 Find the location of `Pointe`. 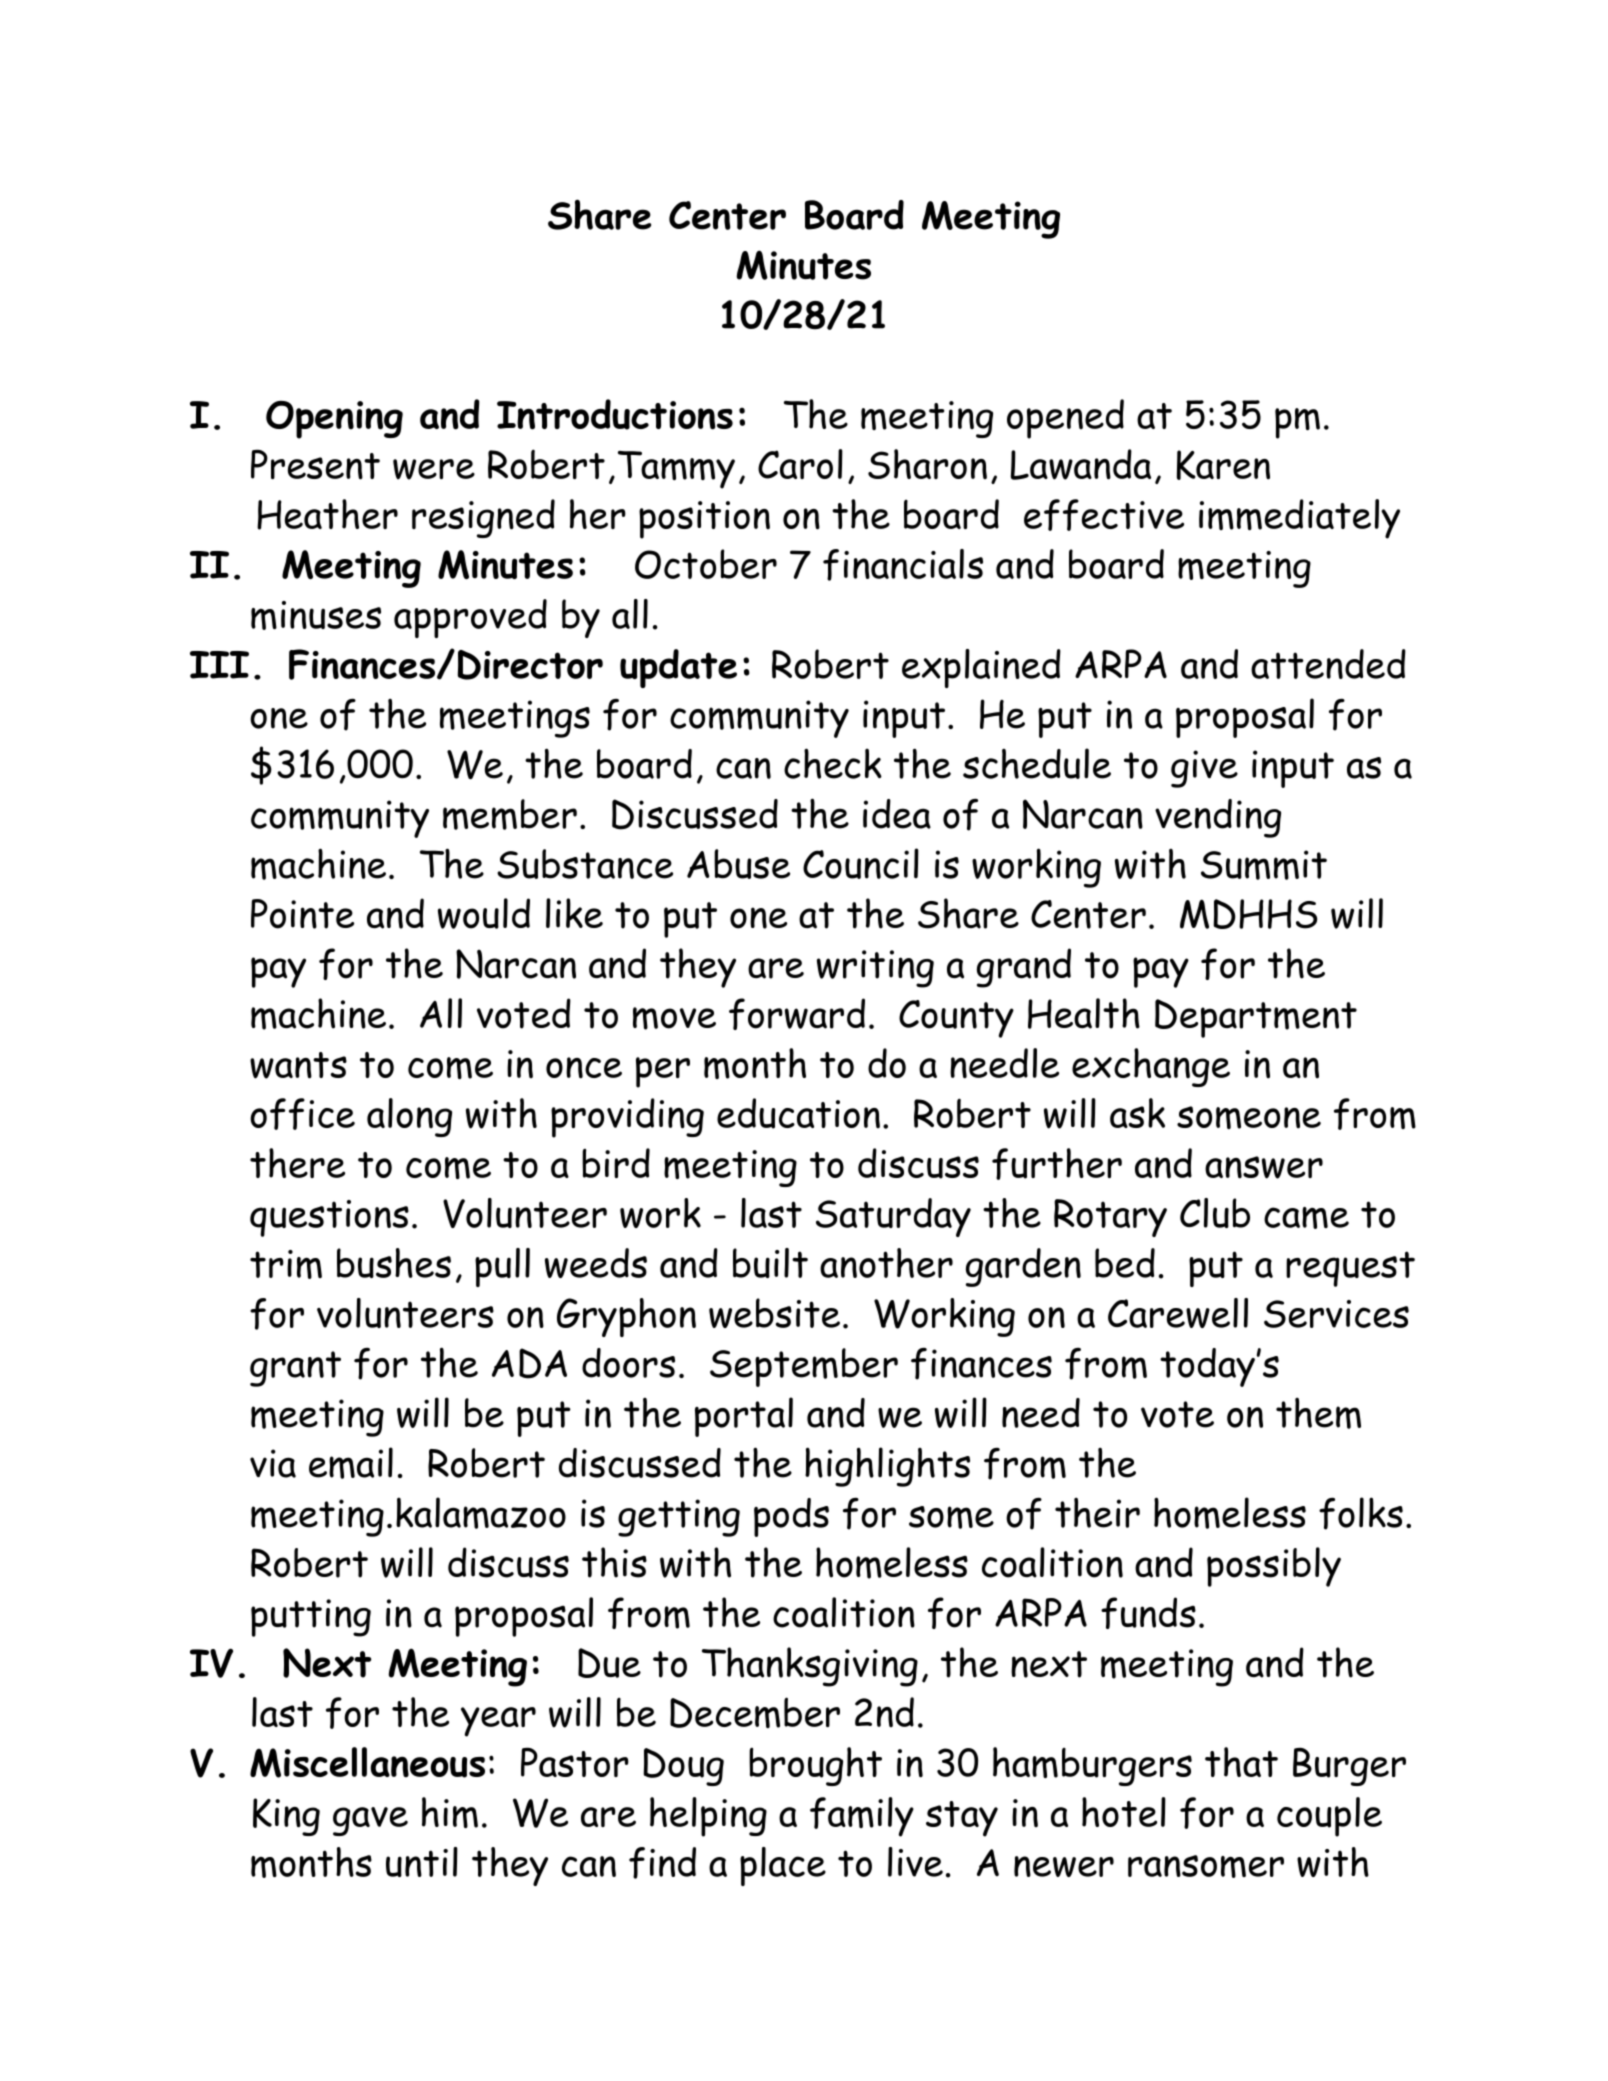

Pointe is located at coordinates (302, 914).
